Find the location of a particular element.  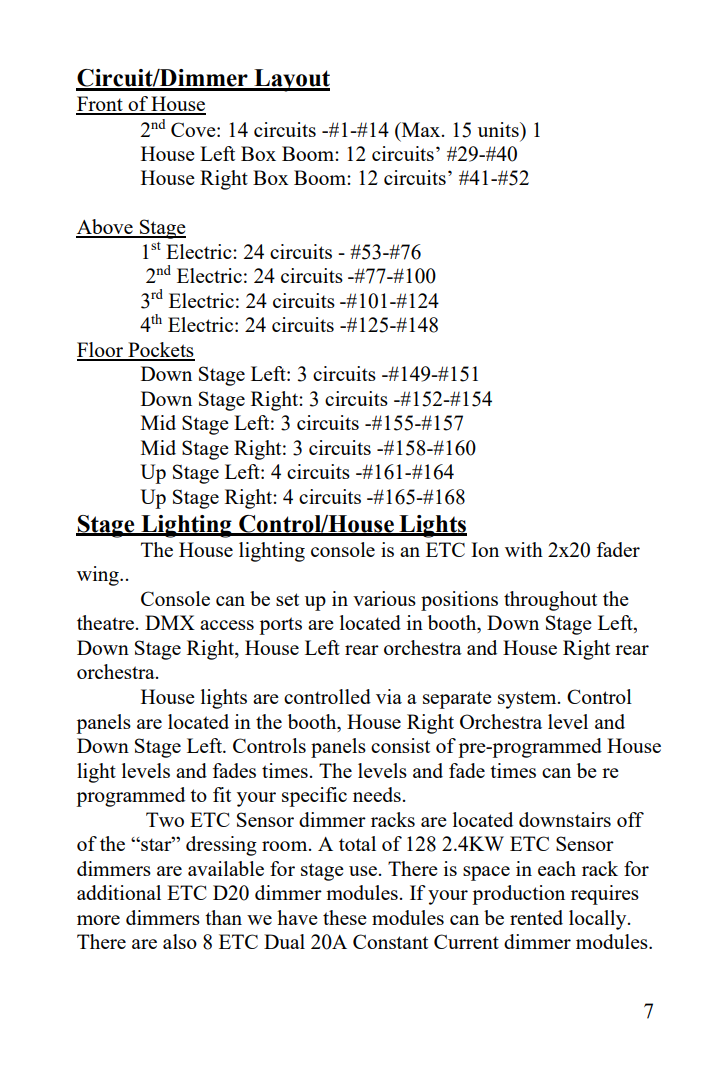

throughout is located at coordinates (550, 601).
